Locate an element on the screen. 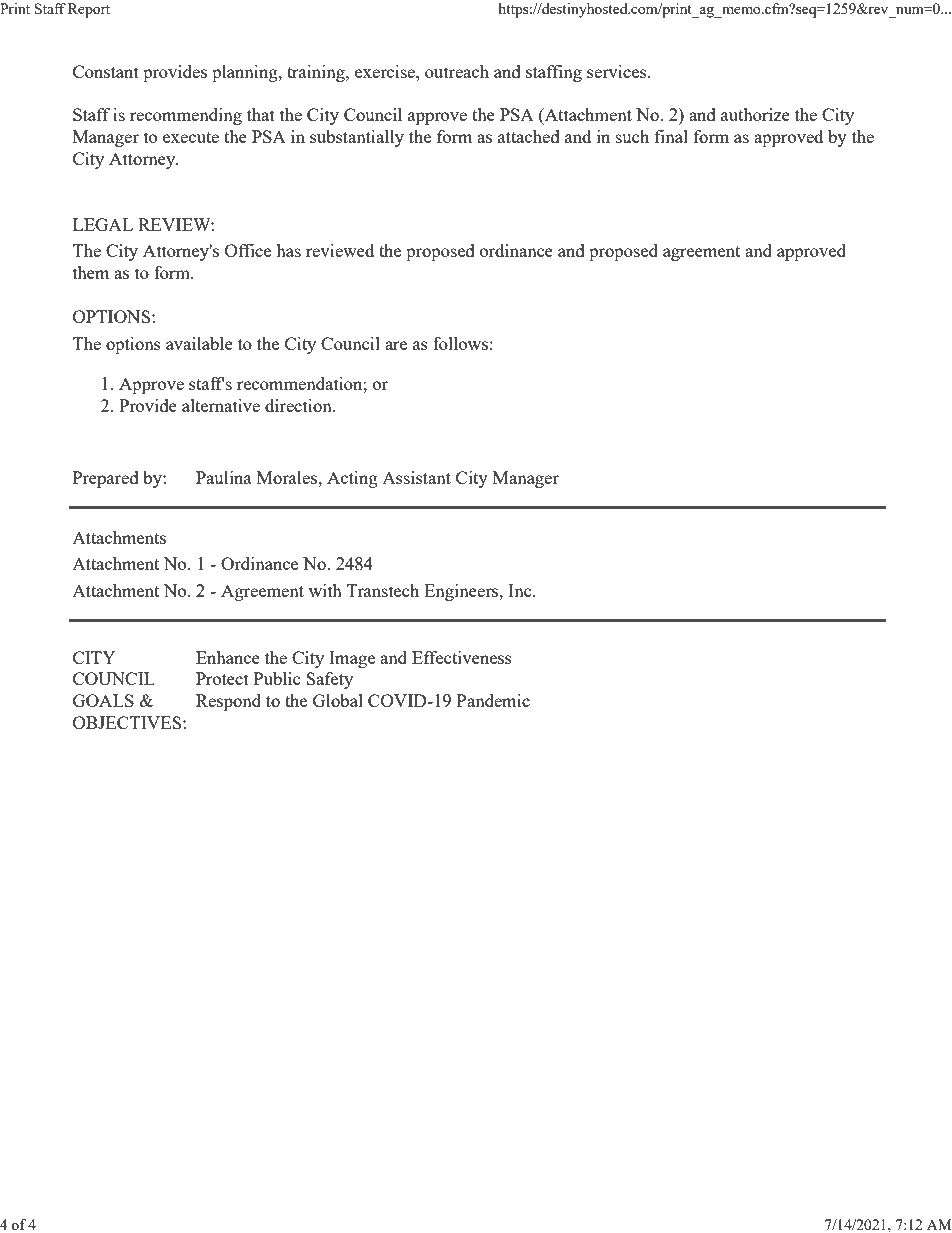 This screenshot has width=952, height=1233. Assistant is located at coordinates (416, 477).
